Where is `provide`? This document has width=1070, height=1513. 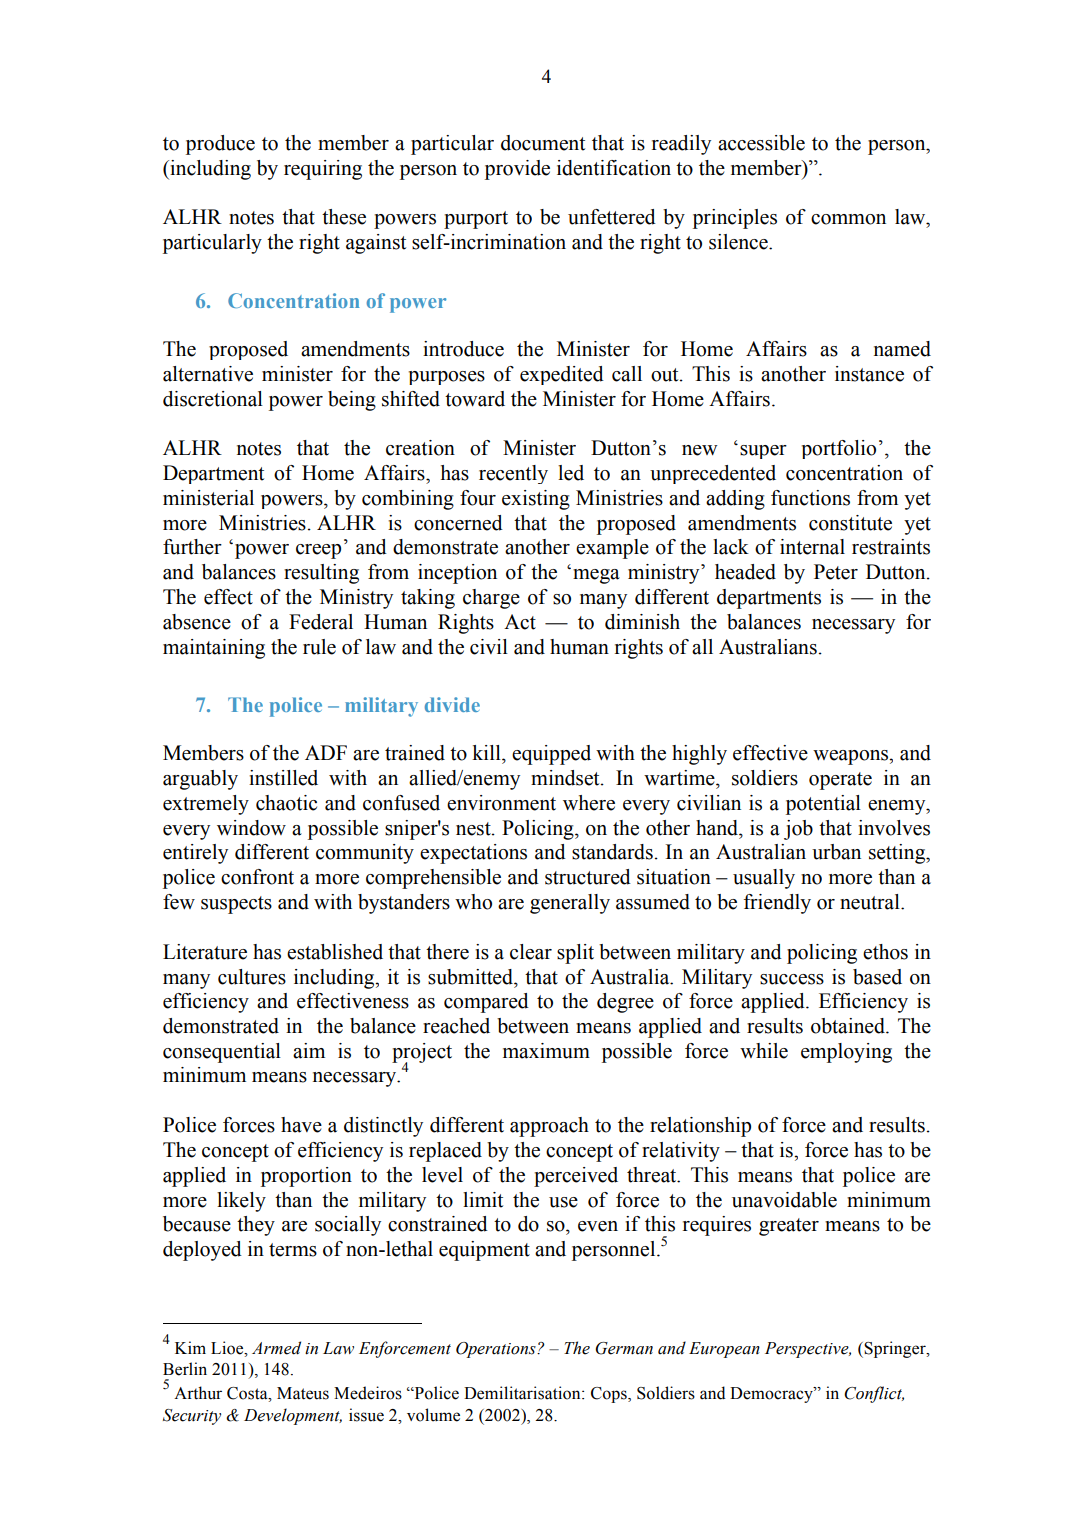
provide is located at coordinates (517, 170).
